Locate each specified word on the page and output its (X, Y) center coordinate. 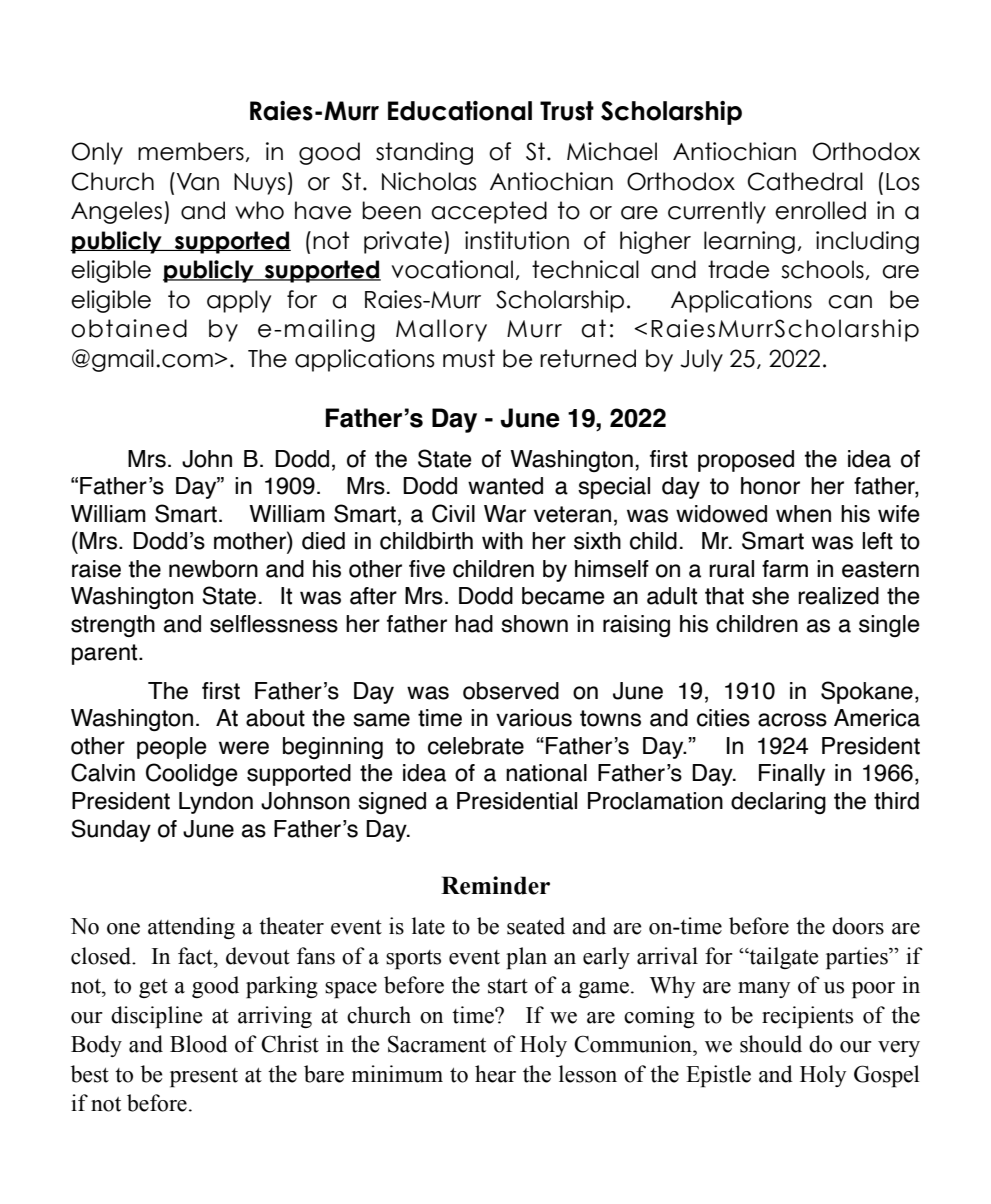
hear (495, 1074)
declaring (778, 803)
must (469, 358)
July (701, 360)
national (546, 773)
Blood (199, 1044)
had (474, 624)
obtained (129, 328)
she (770, 596)
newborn (213, 569)
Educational (460, 111)
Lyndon (216, 803)
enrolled (820, 210)
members (191, 151)
